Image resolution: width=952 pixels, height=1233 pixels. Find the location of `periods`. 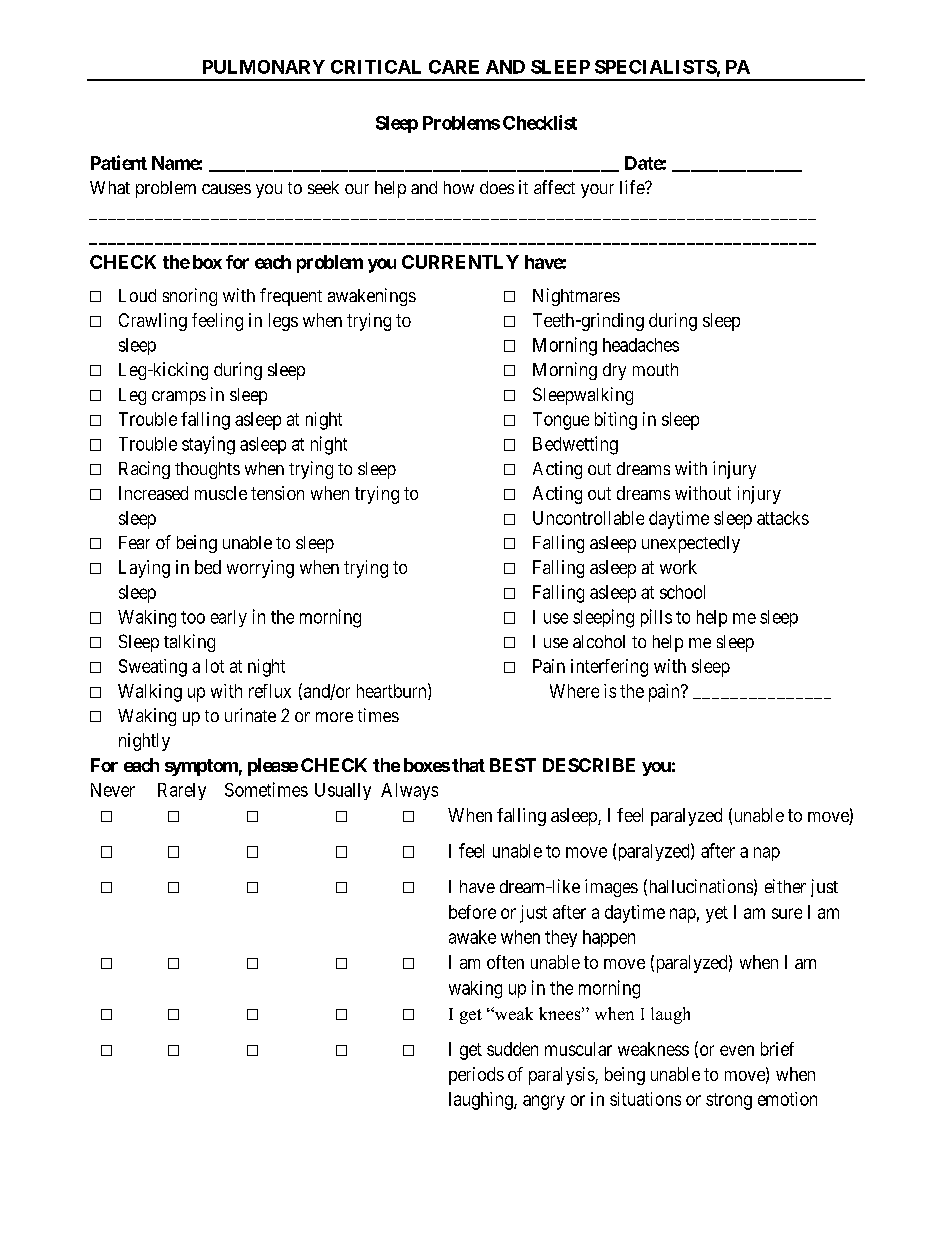

periods is located at coordinates (476, 1076).
